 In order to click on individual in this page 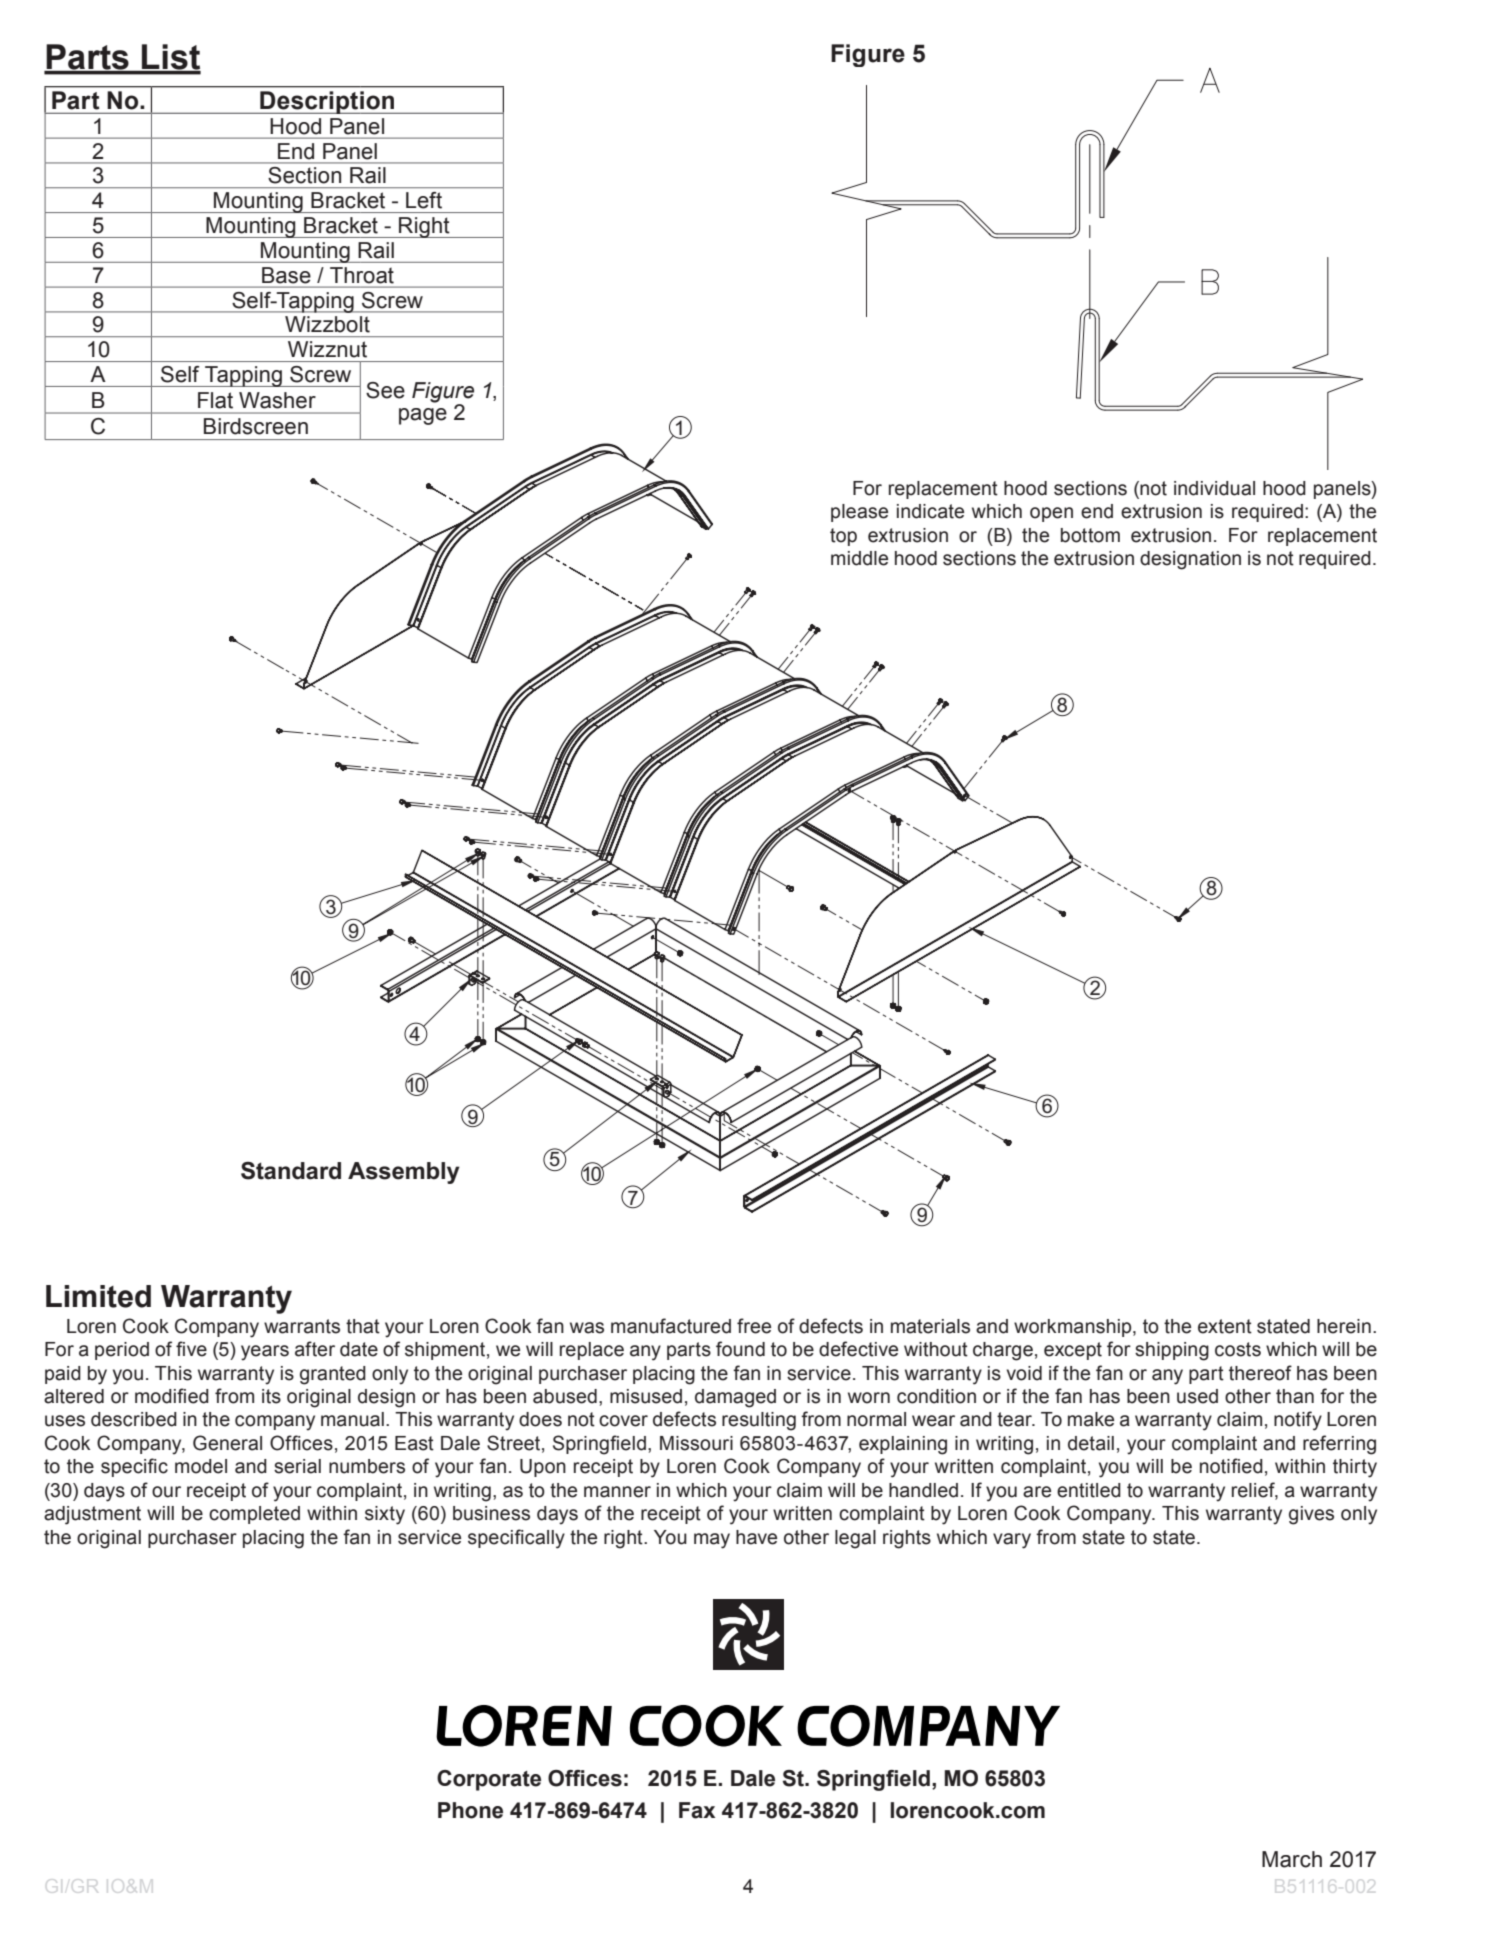, I will do `click(1214, 488)`.
